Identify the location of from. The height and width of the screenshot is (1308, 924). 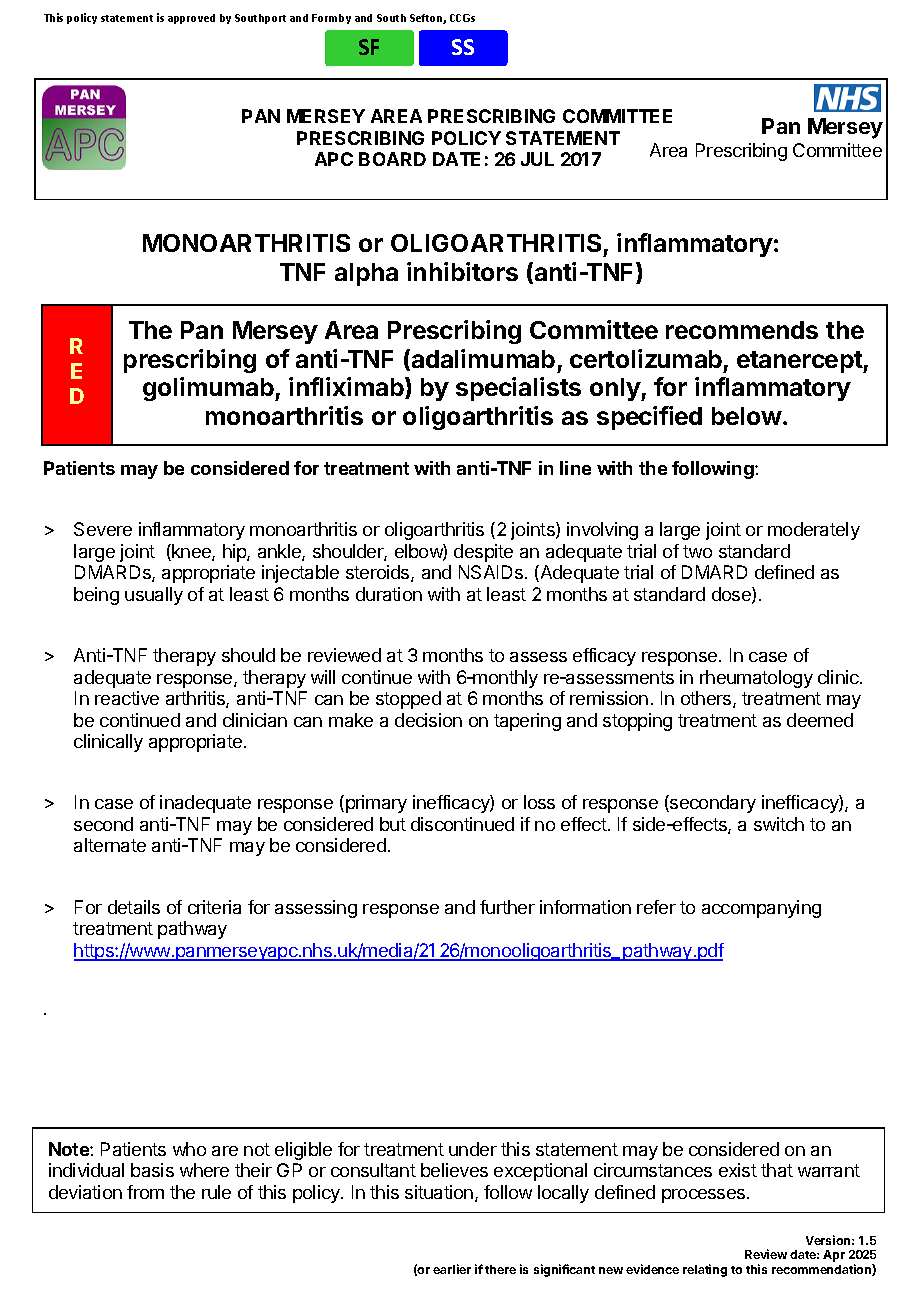
(145, 1192).
